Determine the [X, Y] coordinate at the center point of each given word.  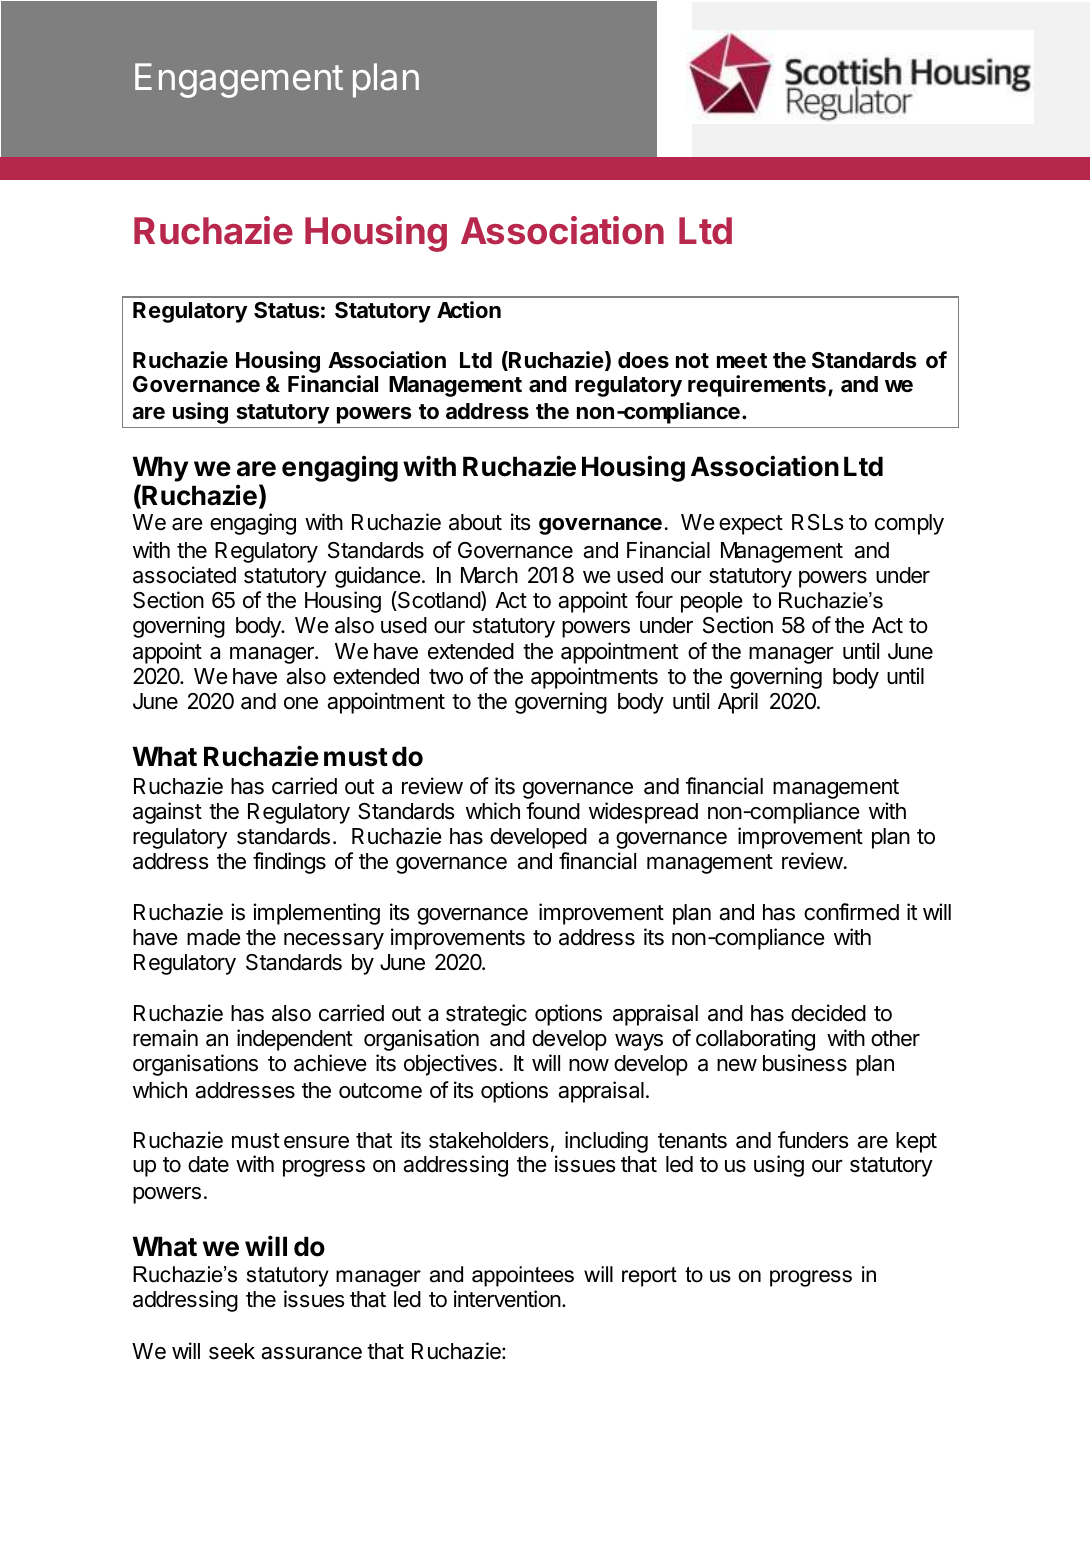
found [553, 811]
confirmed [851, 912]
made [214, 937]
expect [751, 525]
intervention [508, 1299]
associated [184, 575]
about [475, 522]
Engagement [239, 80]
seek [232, 1351]
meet [742, 361]
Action [469, 309]
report [649, 1277]
